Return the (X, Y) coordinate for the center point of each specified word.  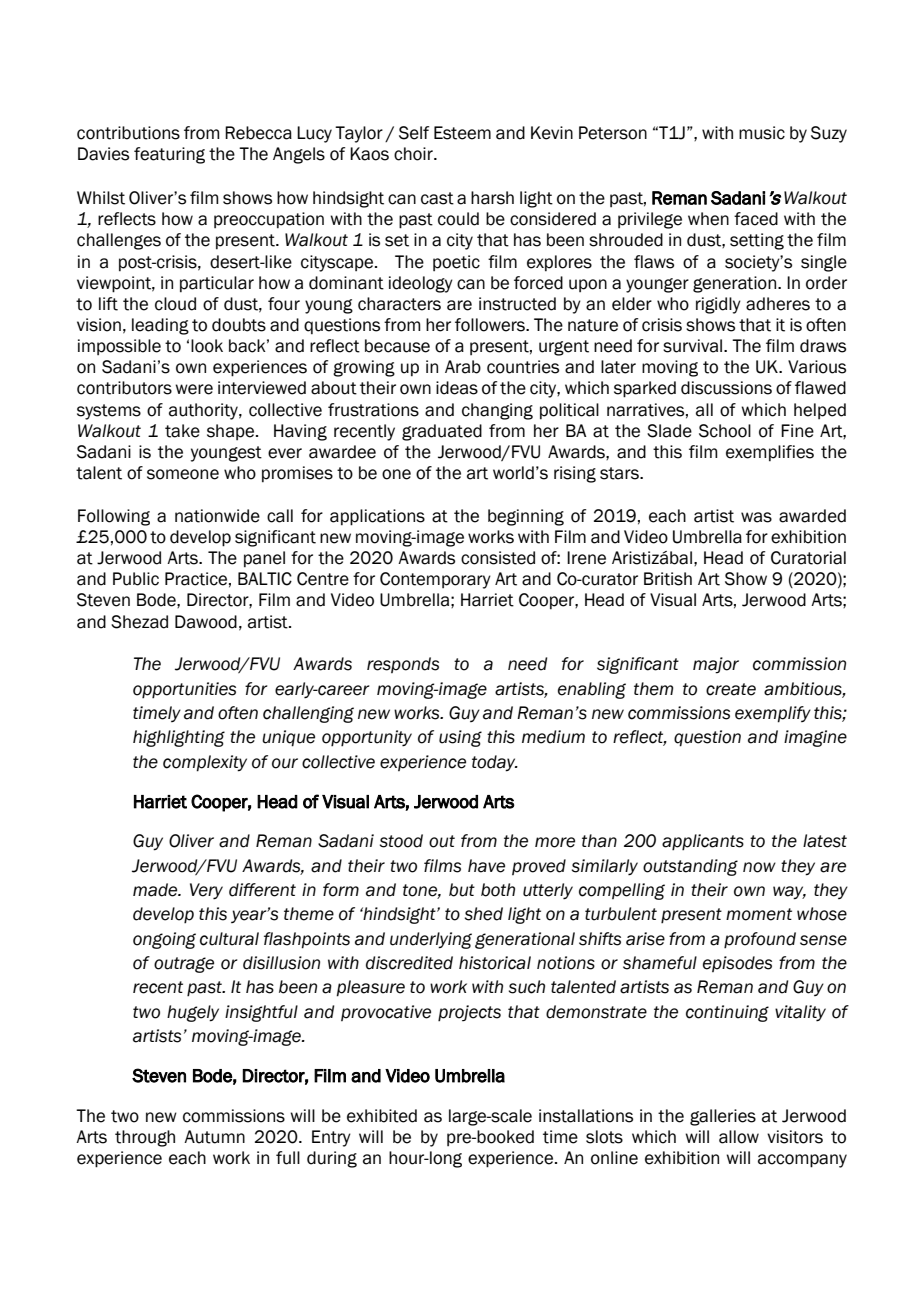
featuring (169, 155)
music (762, 133)
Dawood (206, 622)
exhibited (382, 1116)
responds (403, 665)
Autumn (214, 1137)
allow (739, 1137)
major (716, 665)
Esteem (462, 133)
